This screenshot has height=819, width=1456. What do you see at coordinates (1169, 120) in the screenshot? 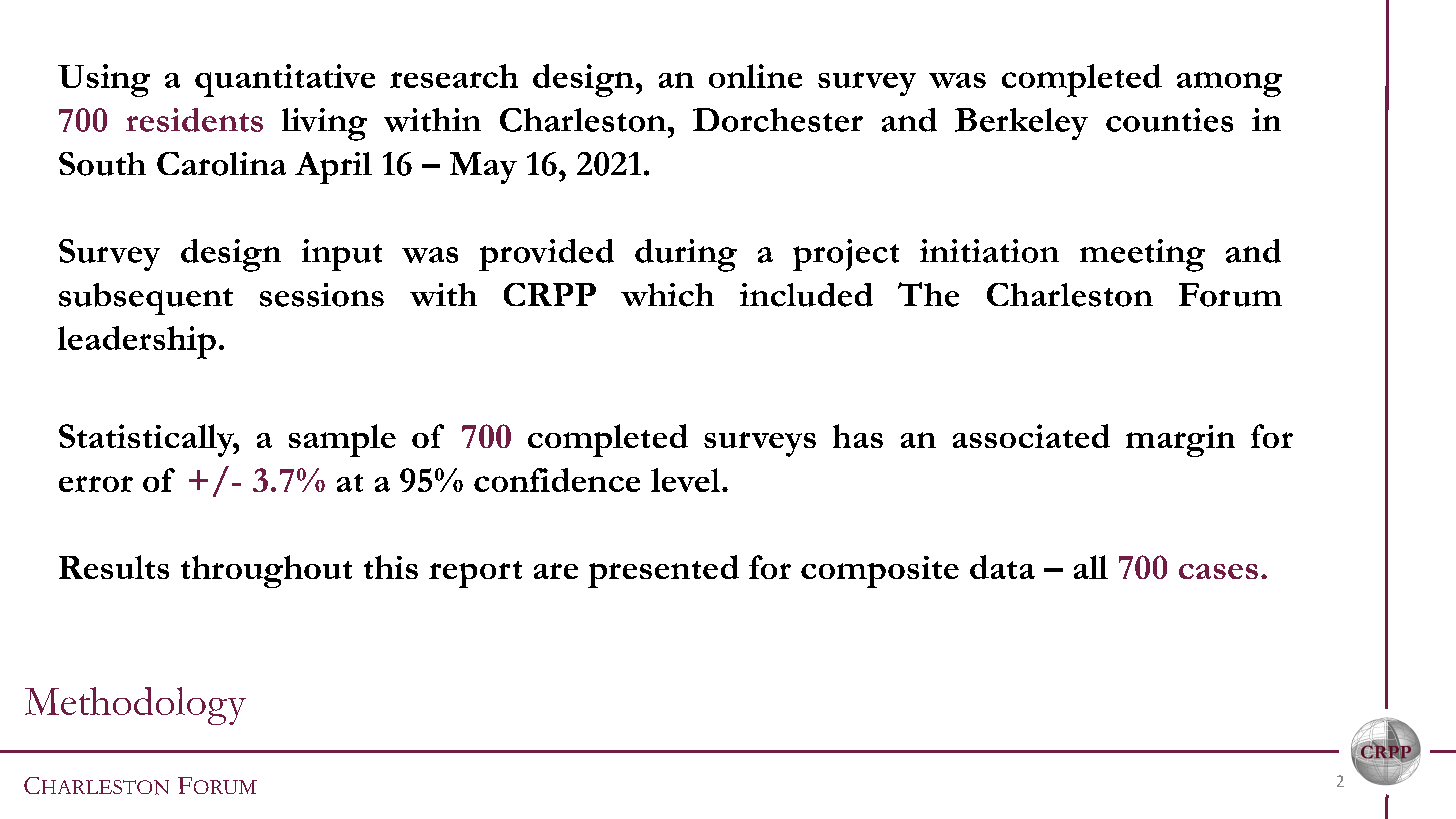
I see `counties` at bounding box center [1169, 120].
